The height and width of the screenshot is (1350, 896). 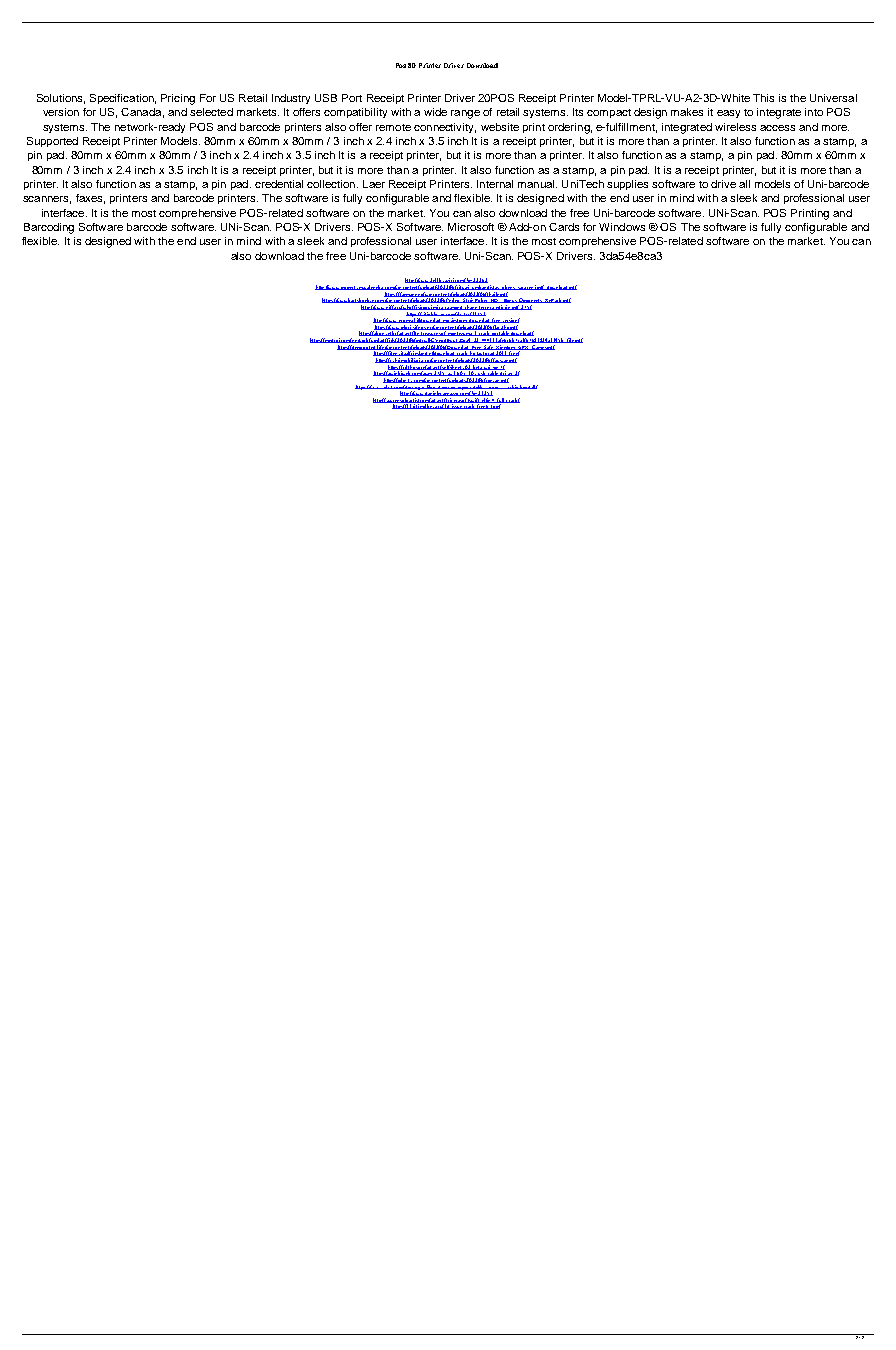 What do you see at coordinates (49, 228) in the screenshot?
I see `Barcoding` at bounding box center [49, 228].
